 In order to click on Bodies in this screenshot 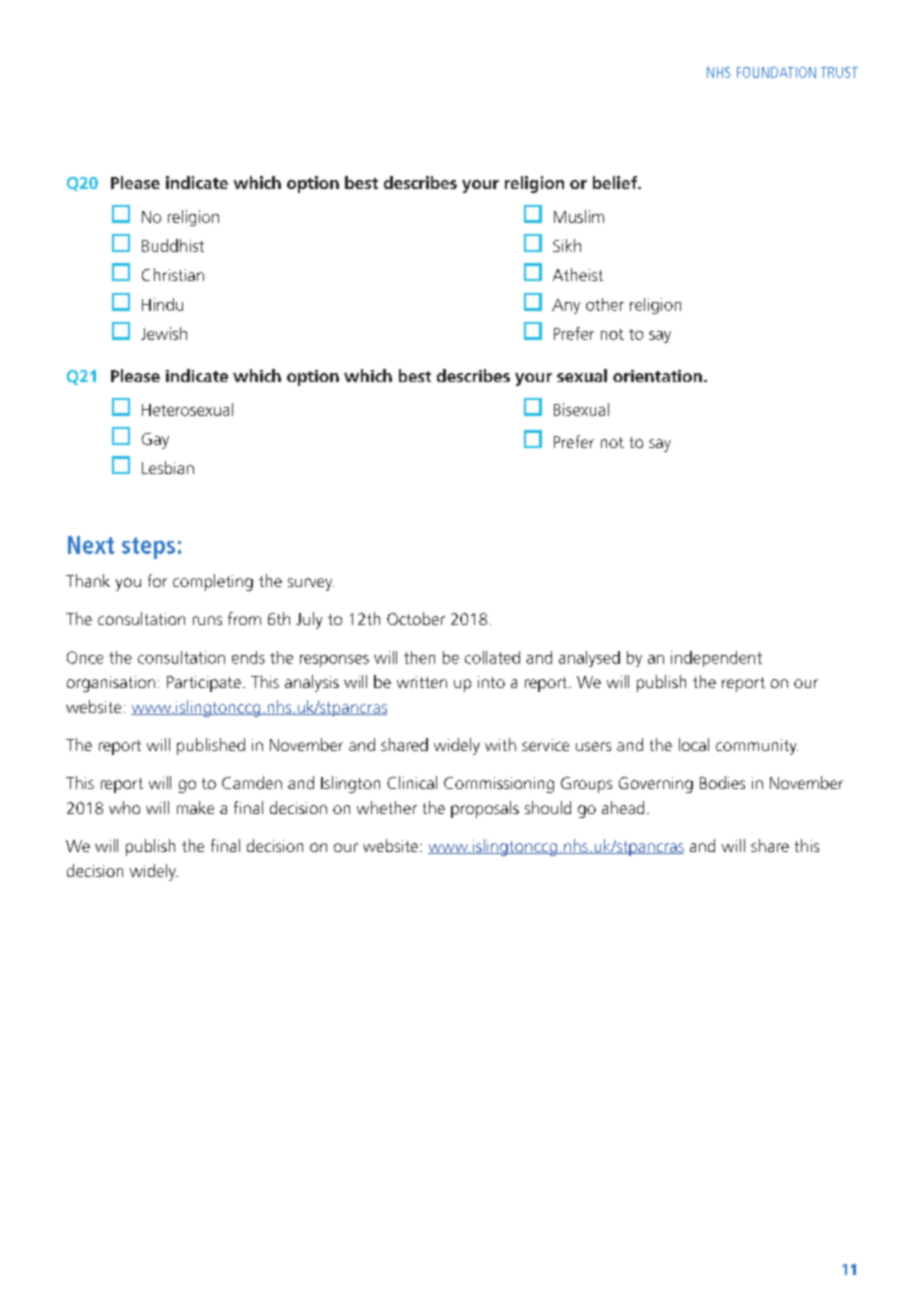, I will do `click(722, 782)`.
